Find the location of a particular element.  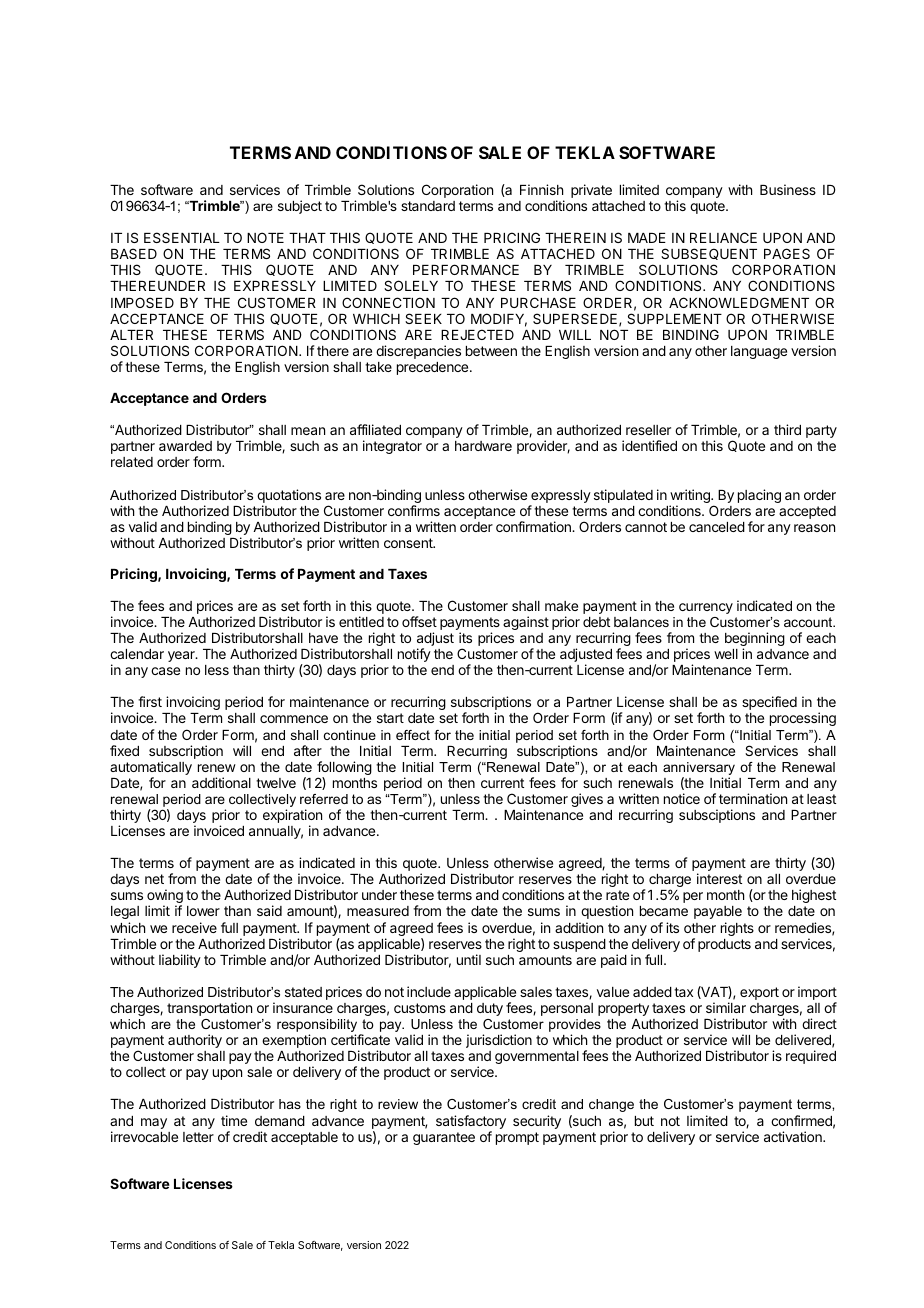

notify is located at coordinates (414, 655).
